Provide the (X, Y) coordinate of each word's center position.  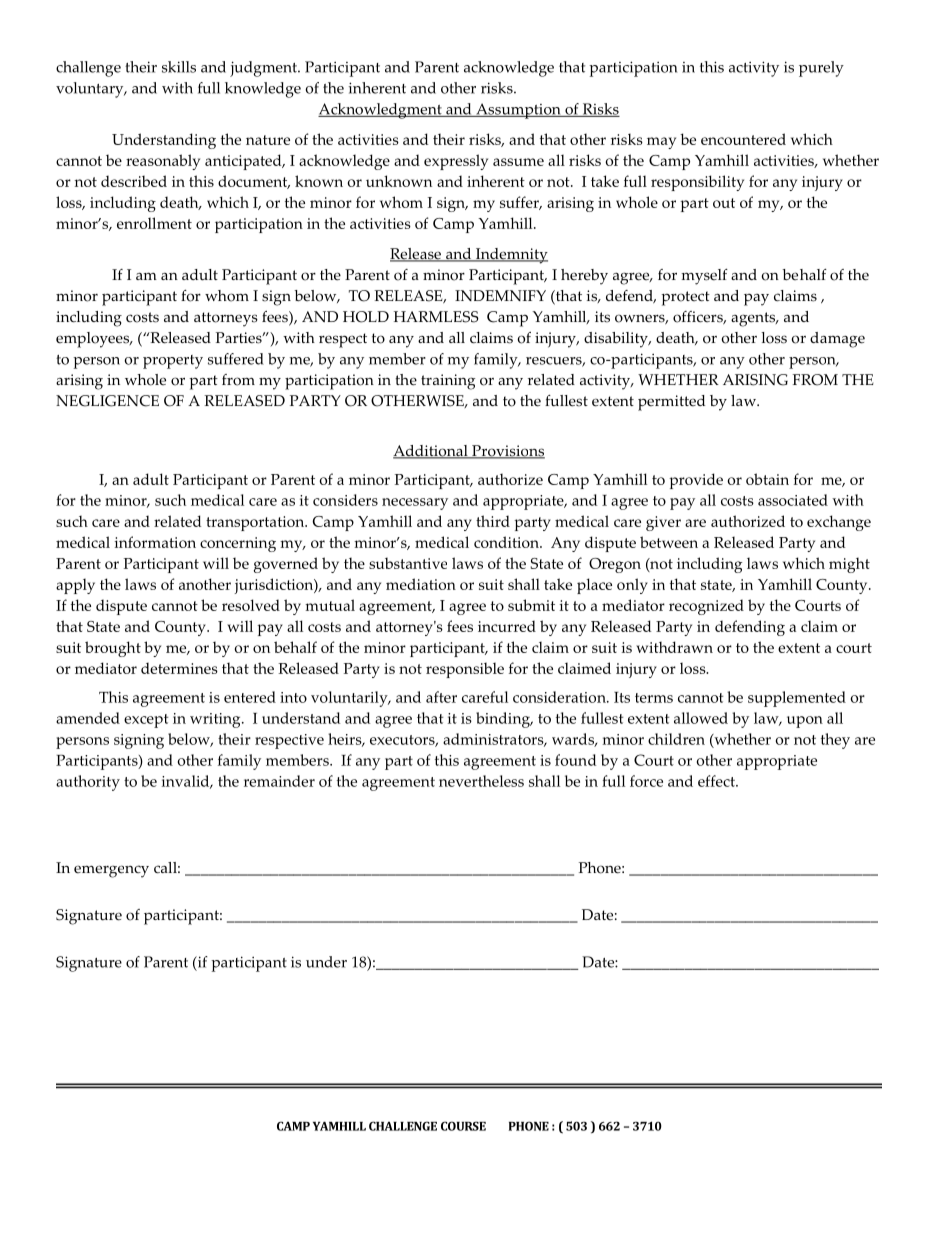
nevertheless (481, 781)
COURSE (463, 1126)
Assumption (518, 111)
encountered (743, 139)
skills (179, 67)
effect (717, 781)
